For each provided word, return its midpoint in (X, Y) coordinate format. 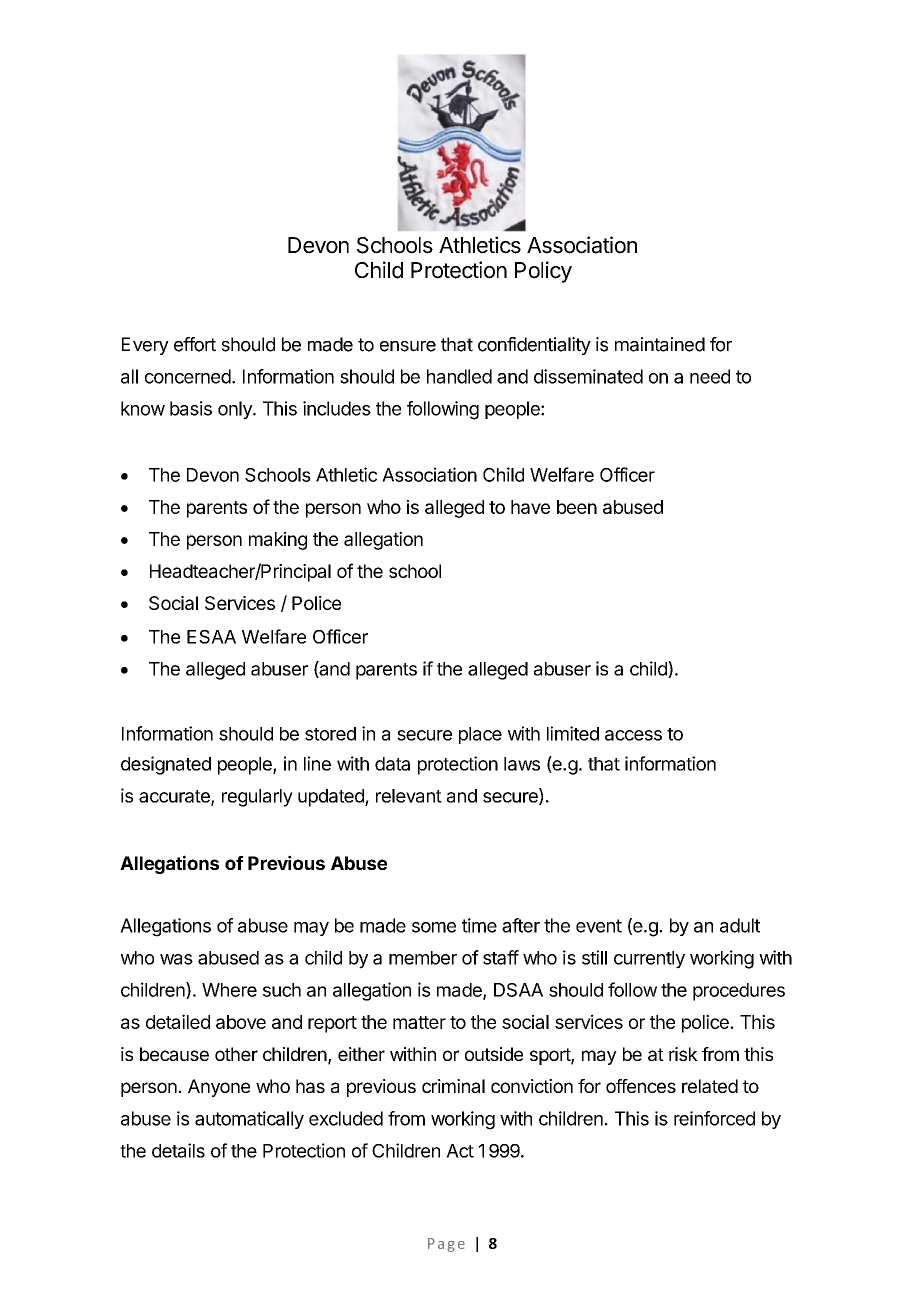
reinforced (714, 1118)
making (278, 541)
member (423, 958)
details (178, 1150)
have (530, 507)
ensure (408, 346)
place (480, 735)
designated (166, 765)
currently (649, 960)
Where (229, 990)
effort (195, 344)
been (577, 507)
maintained (660, 344)
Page (446, 1245)
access (633, 735)
